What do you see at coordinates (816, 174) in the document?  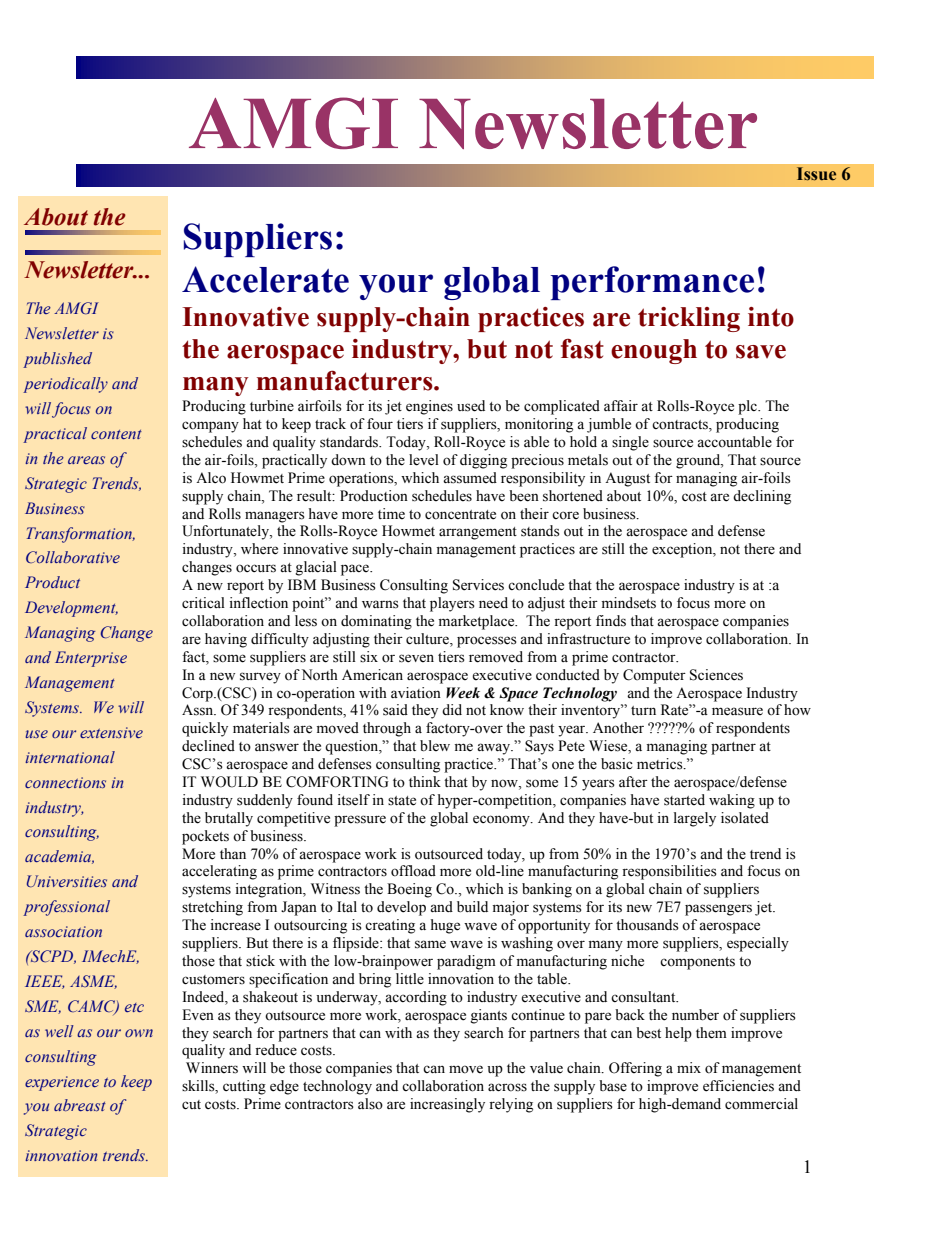 I see `Issue` at bounding box center [816, 174].
